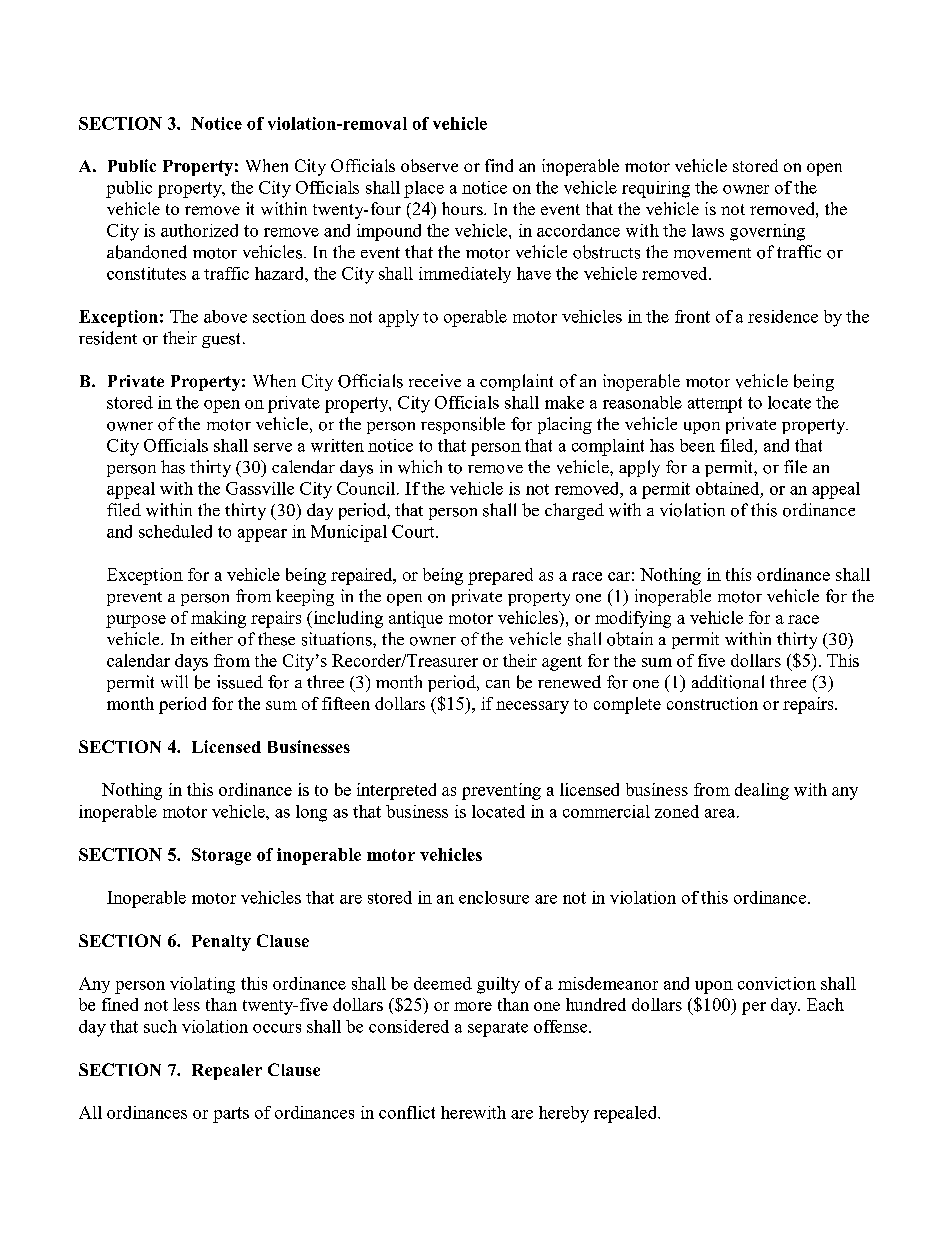 The image size is (952, 1234). I want to click on hours, so click(463, 208).
